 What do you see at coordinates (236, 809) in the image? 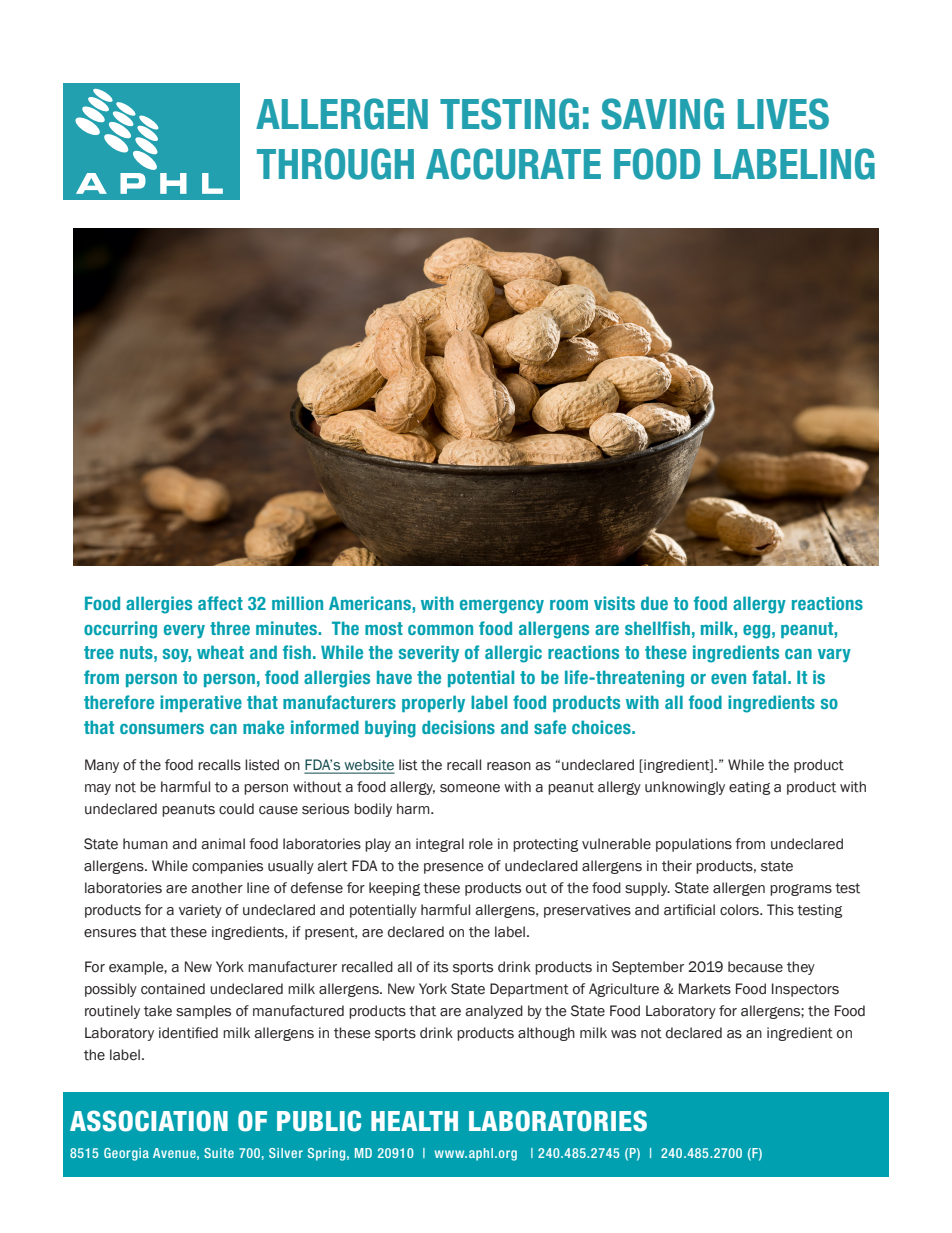
I see `could` at bounding box center [236, 809].
